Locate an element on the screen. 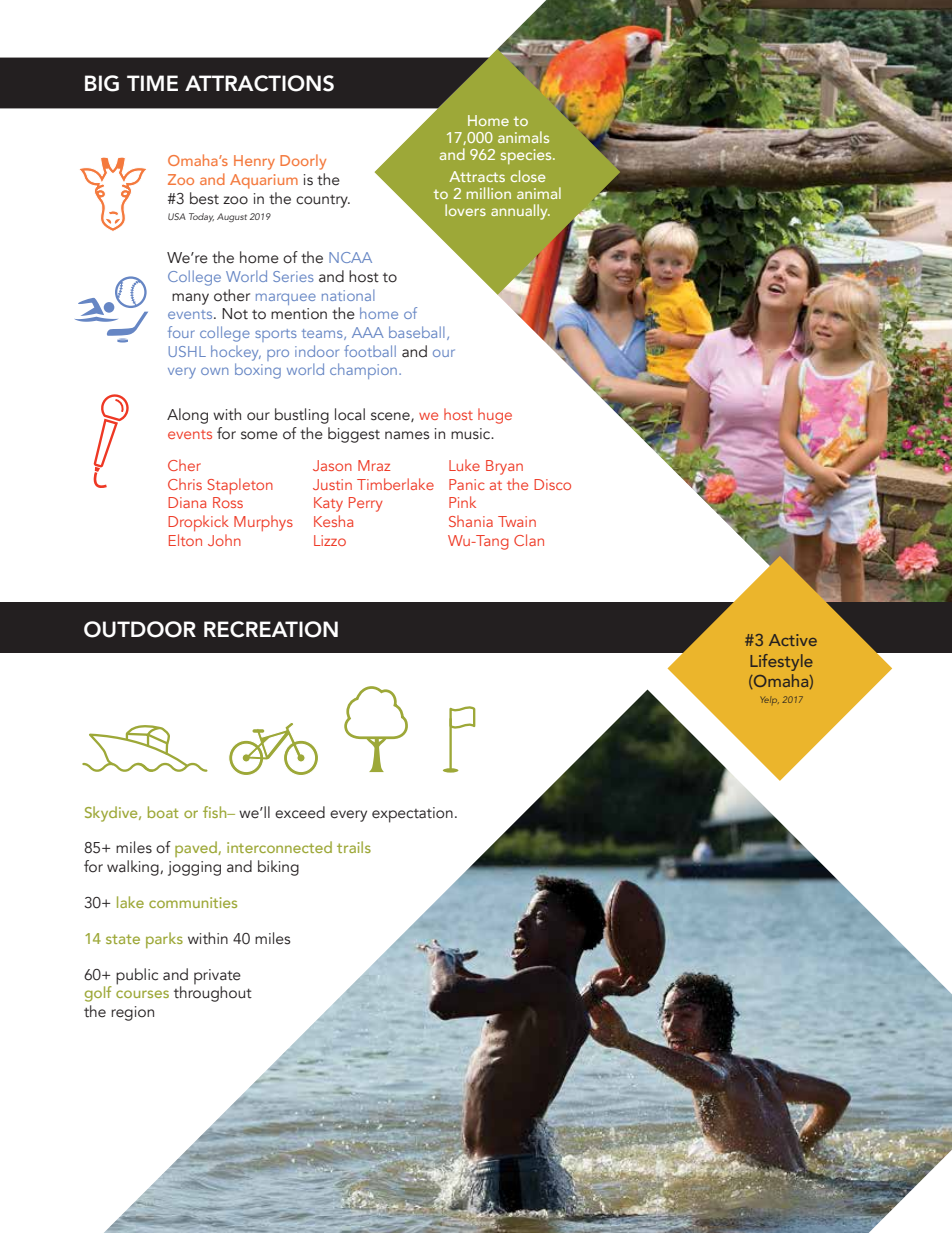 Image resolution: width=952 pixels, height=1233 pixels. TIME is located at coordinates (152, 83).
